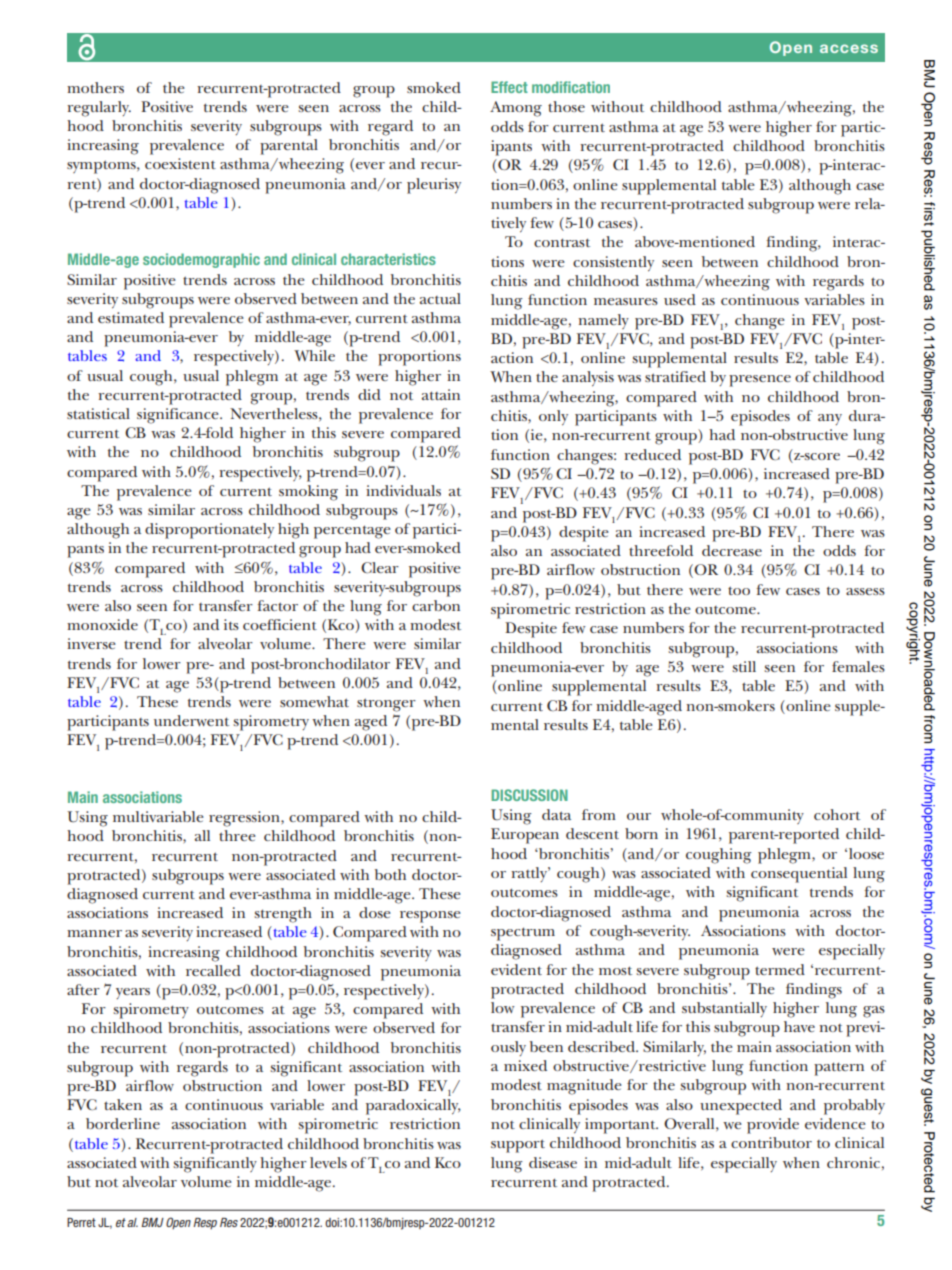 The image size is (952, 1270). What do you see at coordinates (123, 1123) in the screenshot?
I see `borderline` at bounding box center [123, 1123].
